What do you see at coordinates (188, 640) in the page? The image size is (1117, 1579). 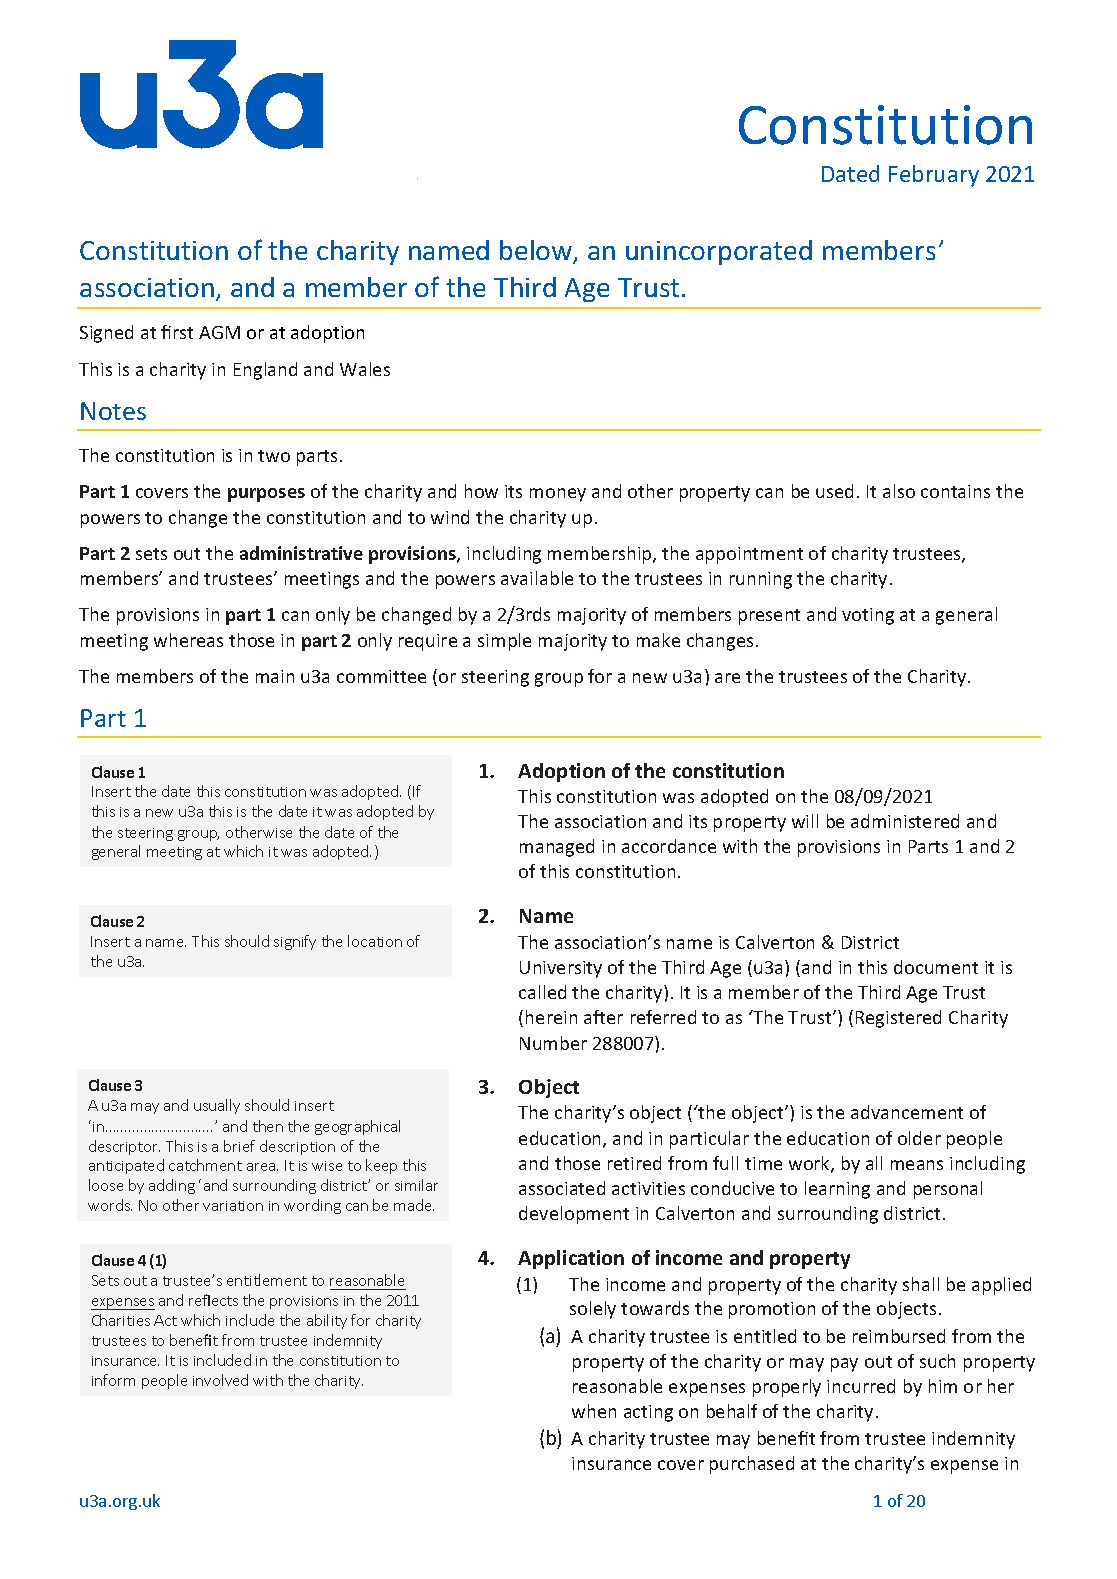 I see `whereas` at bounding box center [188, 640].
